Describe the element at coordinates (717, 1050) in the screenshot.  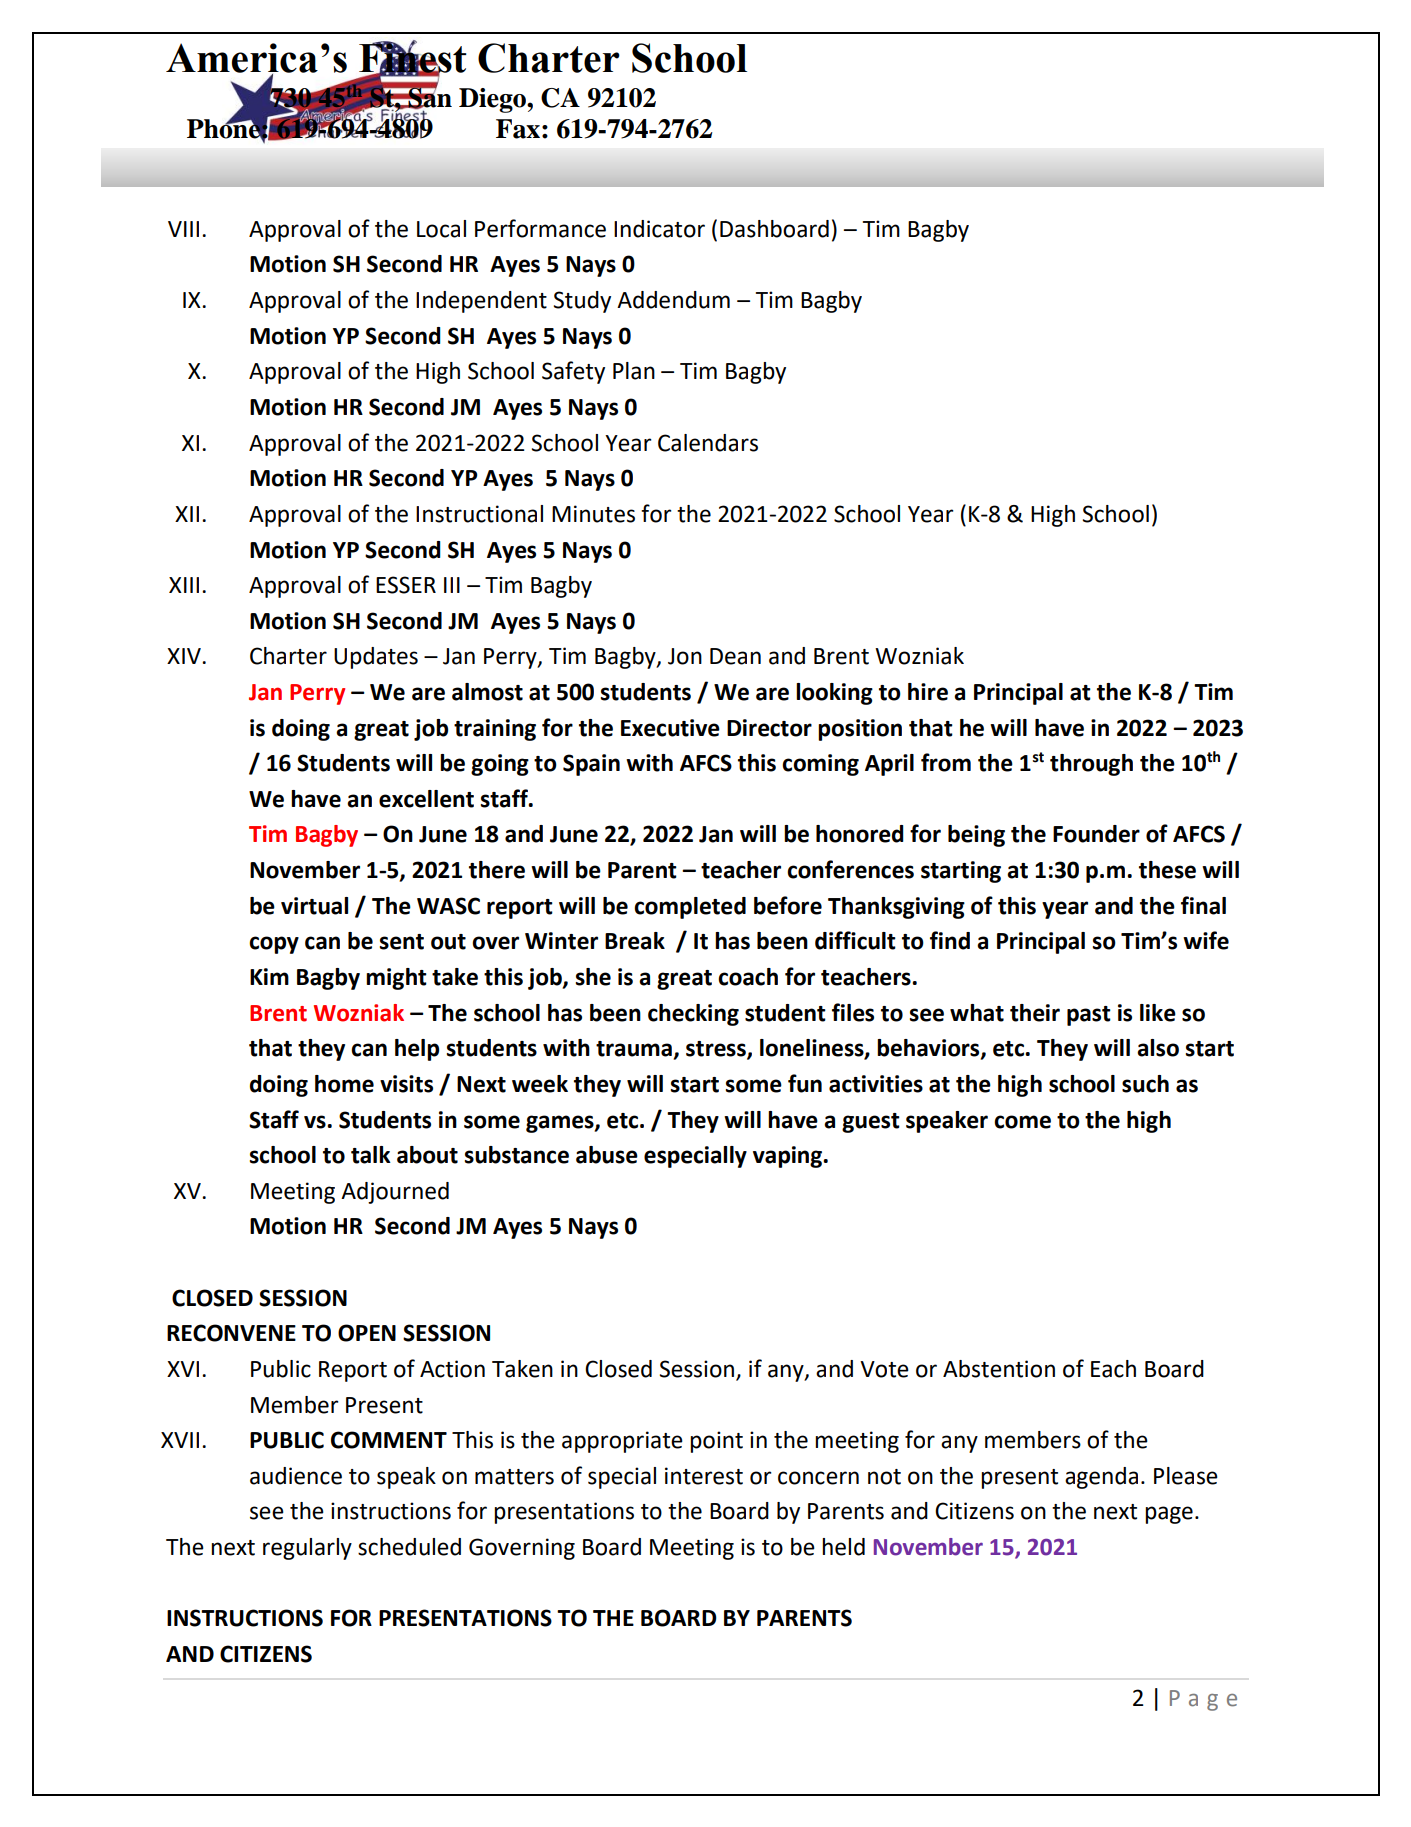
I see `stress` at that location.
